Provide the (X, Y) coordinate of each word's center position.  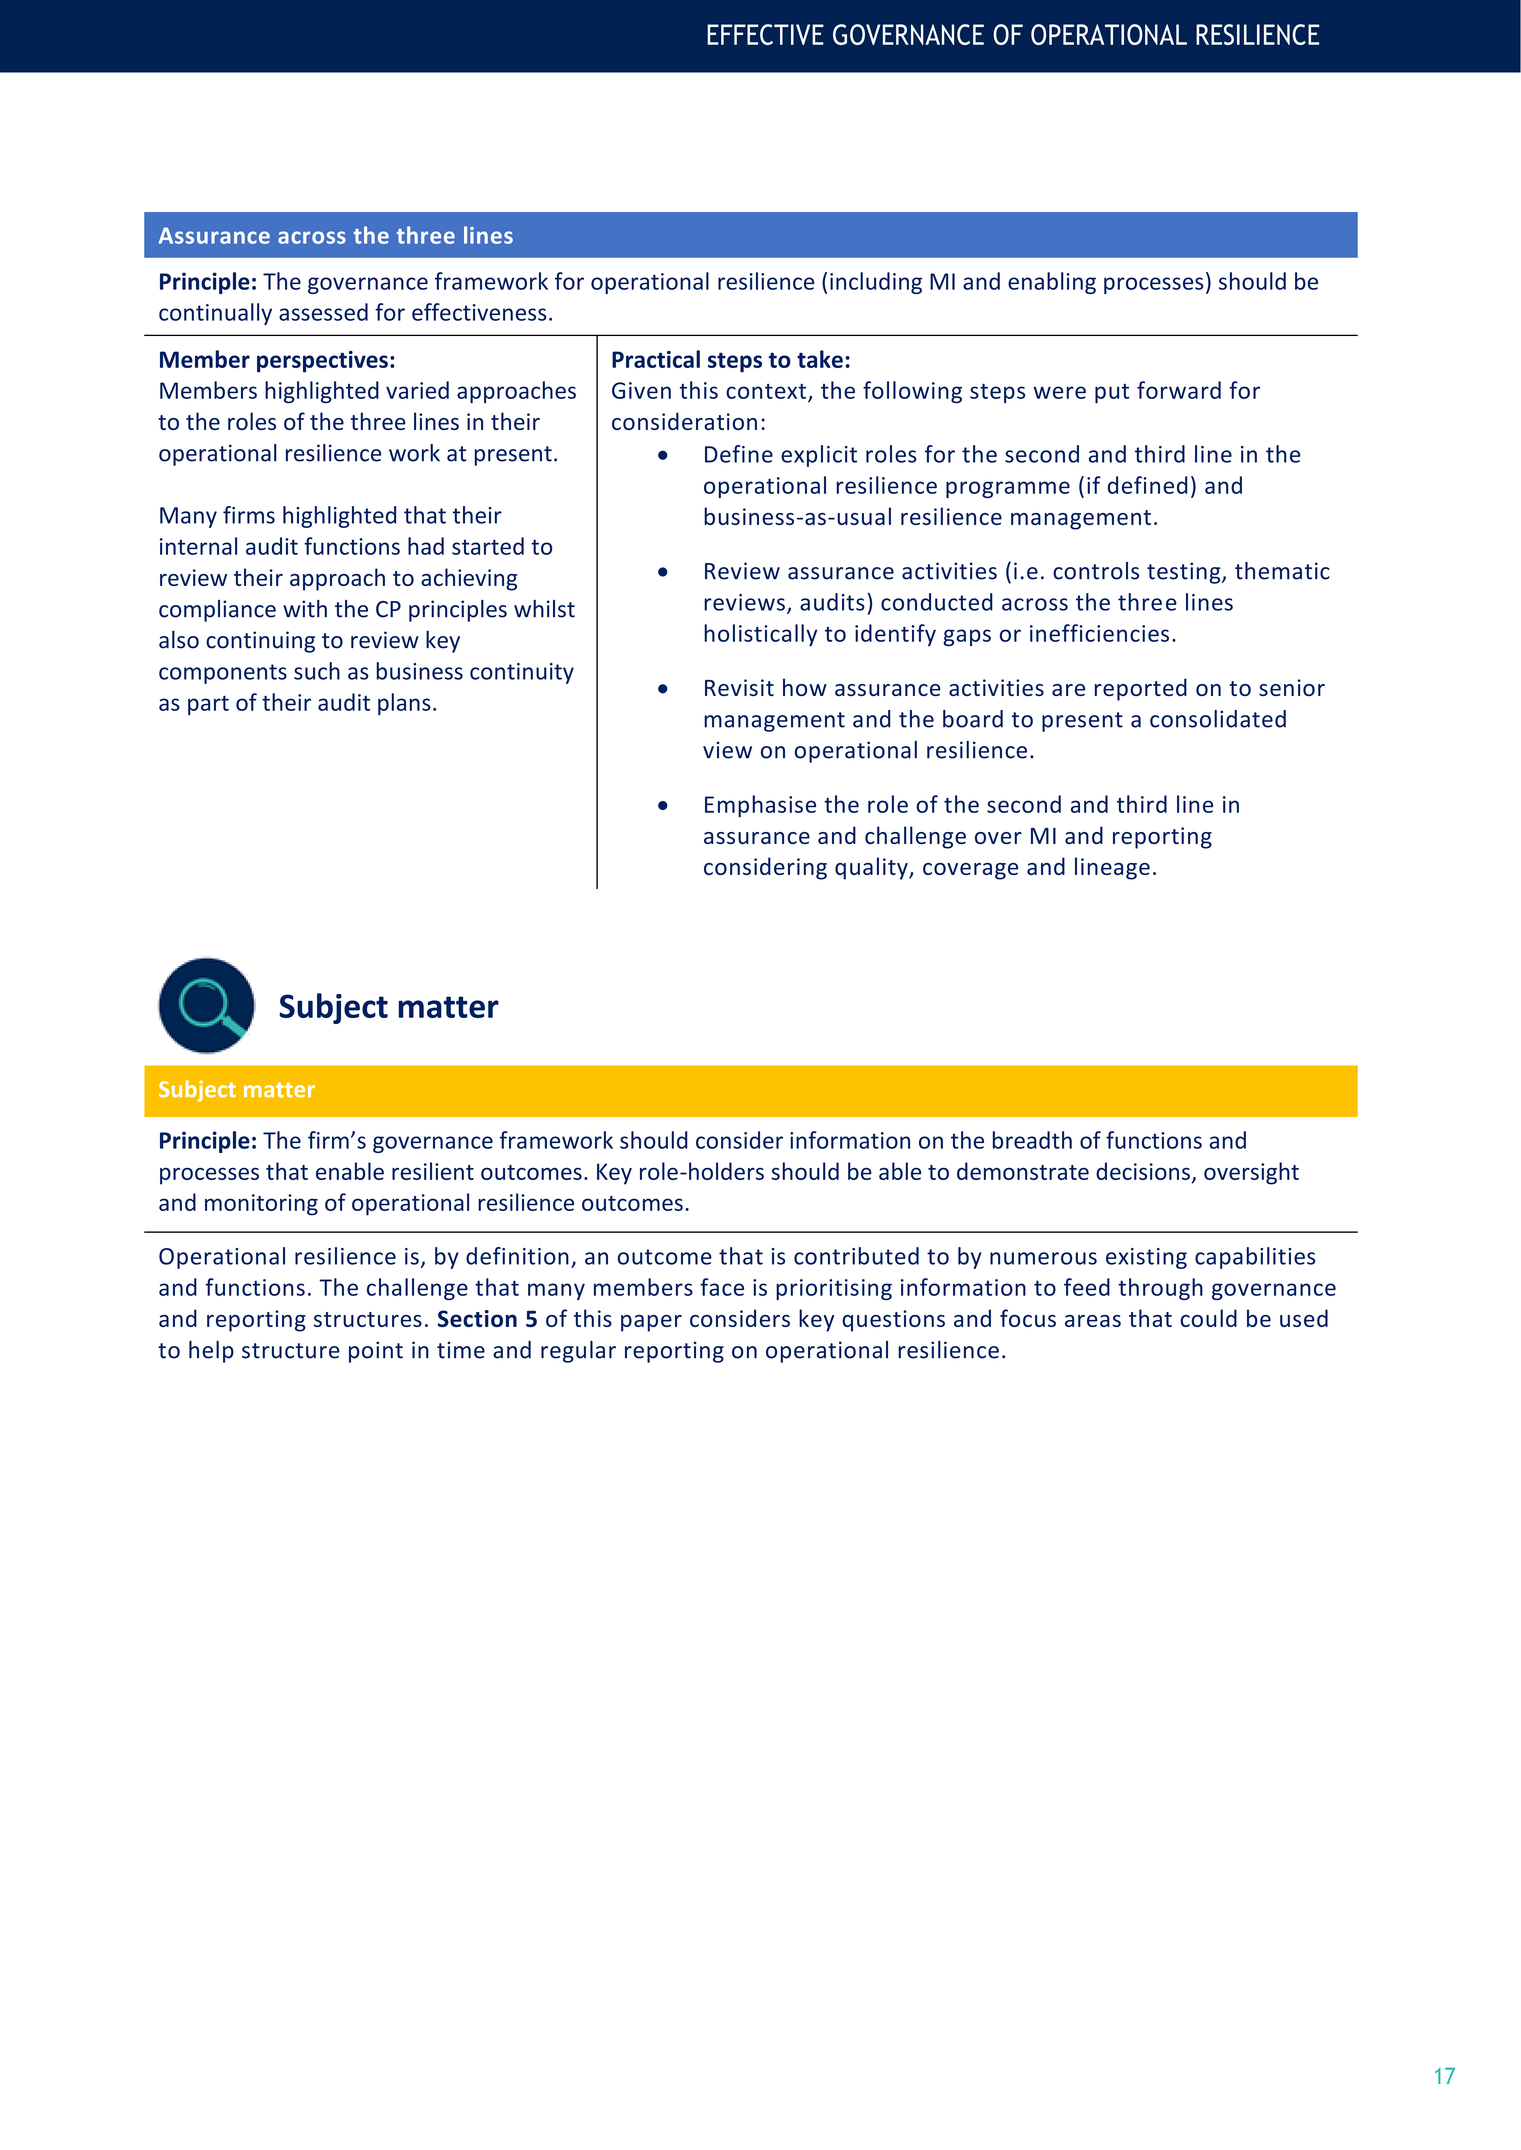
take (820, 359)
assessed (323, 312)
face (722, 1287)
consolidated (1218, 719)
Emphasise (760, 806)
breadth (1032, 1140)
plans (404, 704)
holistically (760, 635)
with (305, 609)
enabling (1052, 283)
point (376, 1352)
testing (1185, 573)
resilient (433, 1171)
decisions (1143, 1171)
